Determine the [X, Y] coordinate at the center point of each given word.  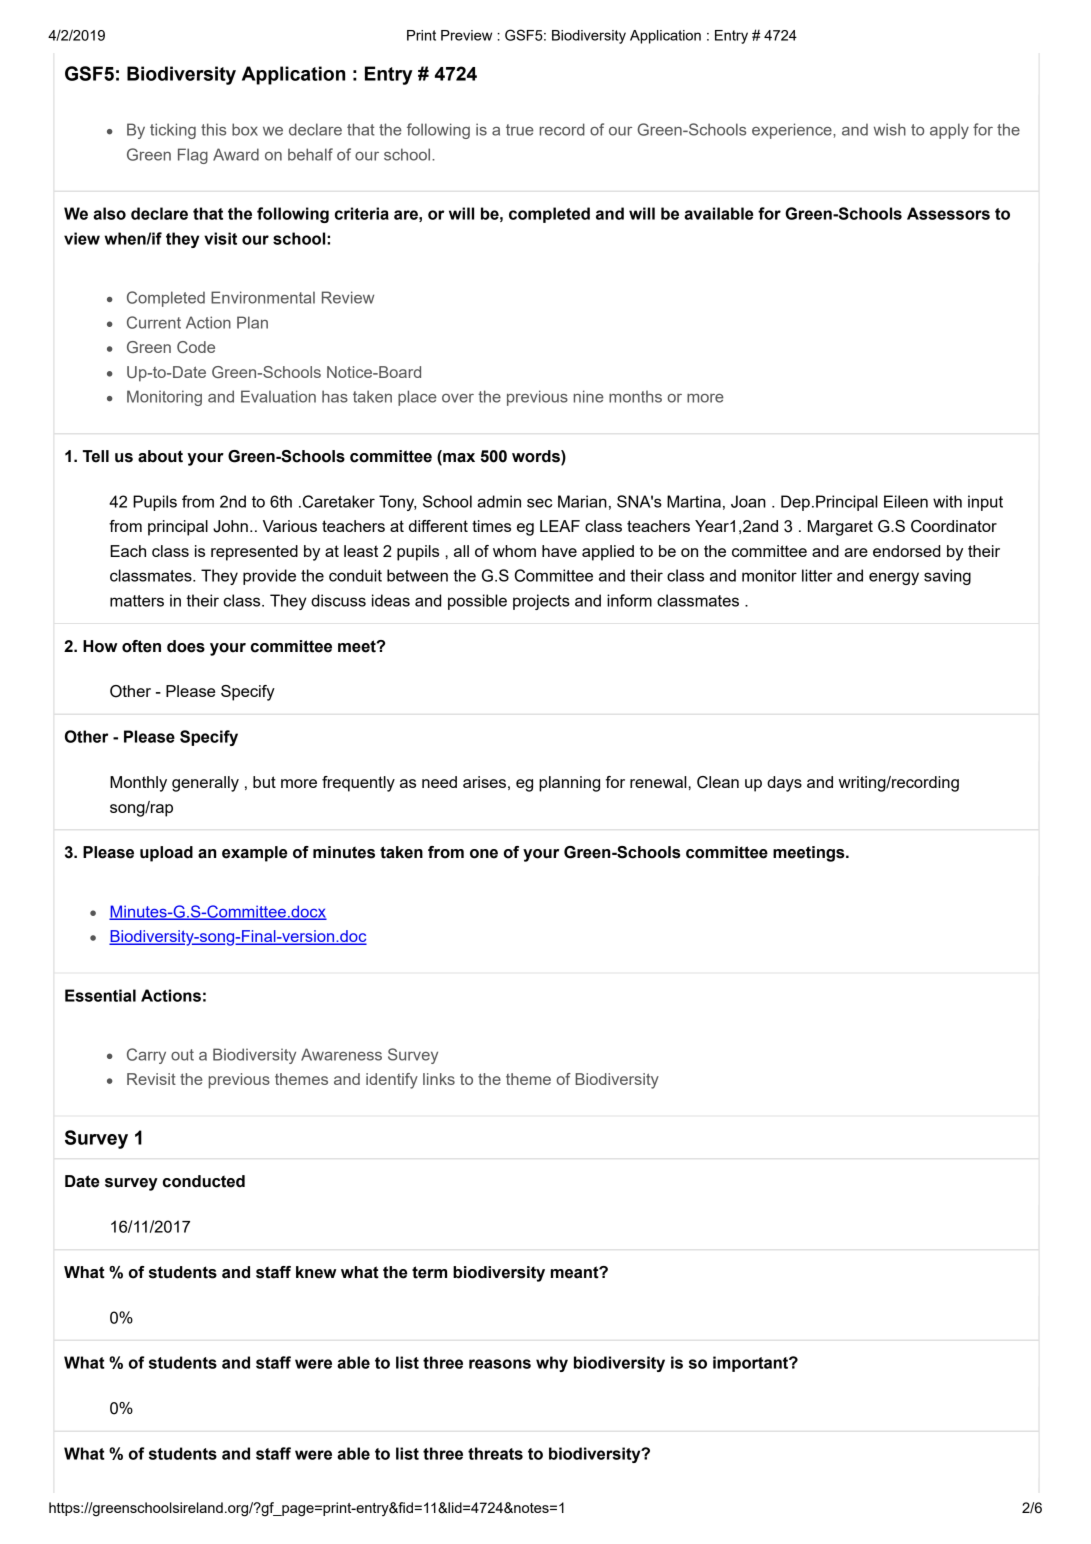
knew [316, 1272]
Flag [193, 156]
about [160, 456]
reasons [500, 1364]
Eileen [906, 501]
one [484, 854]
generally [205, 784]
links [439, 1079]
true [520, 130]
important [752, 1364]
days [784, 784]
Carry [146, 1056]
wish [890, 129]
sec [539, 503]
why [552, 1364]
